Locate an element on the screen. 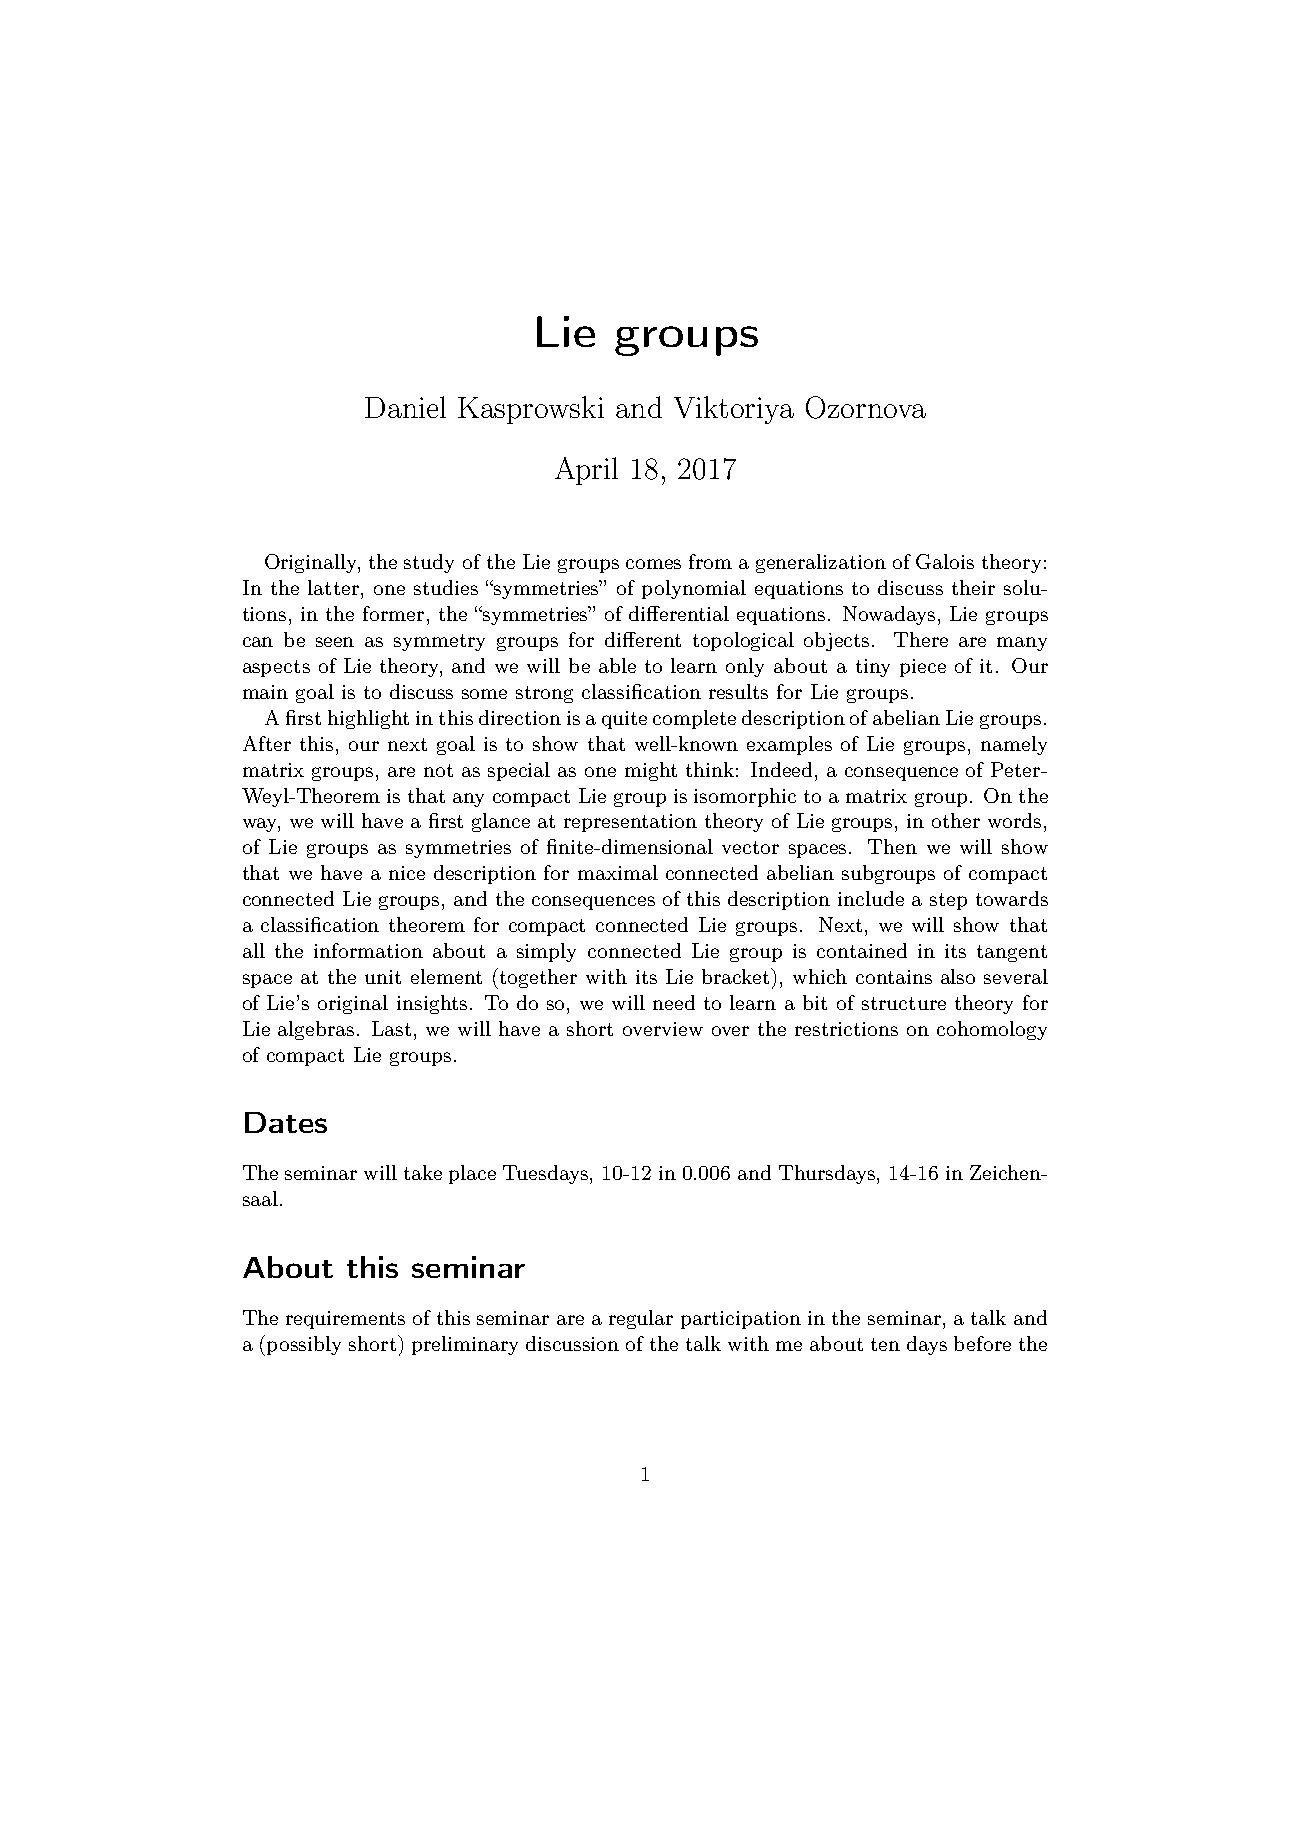  piece is located at coordinates (923, 668).
